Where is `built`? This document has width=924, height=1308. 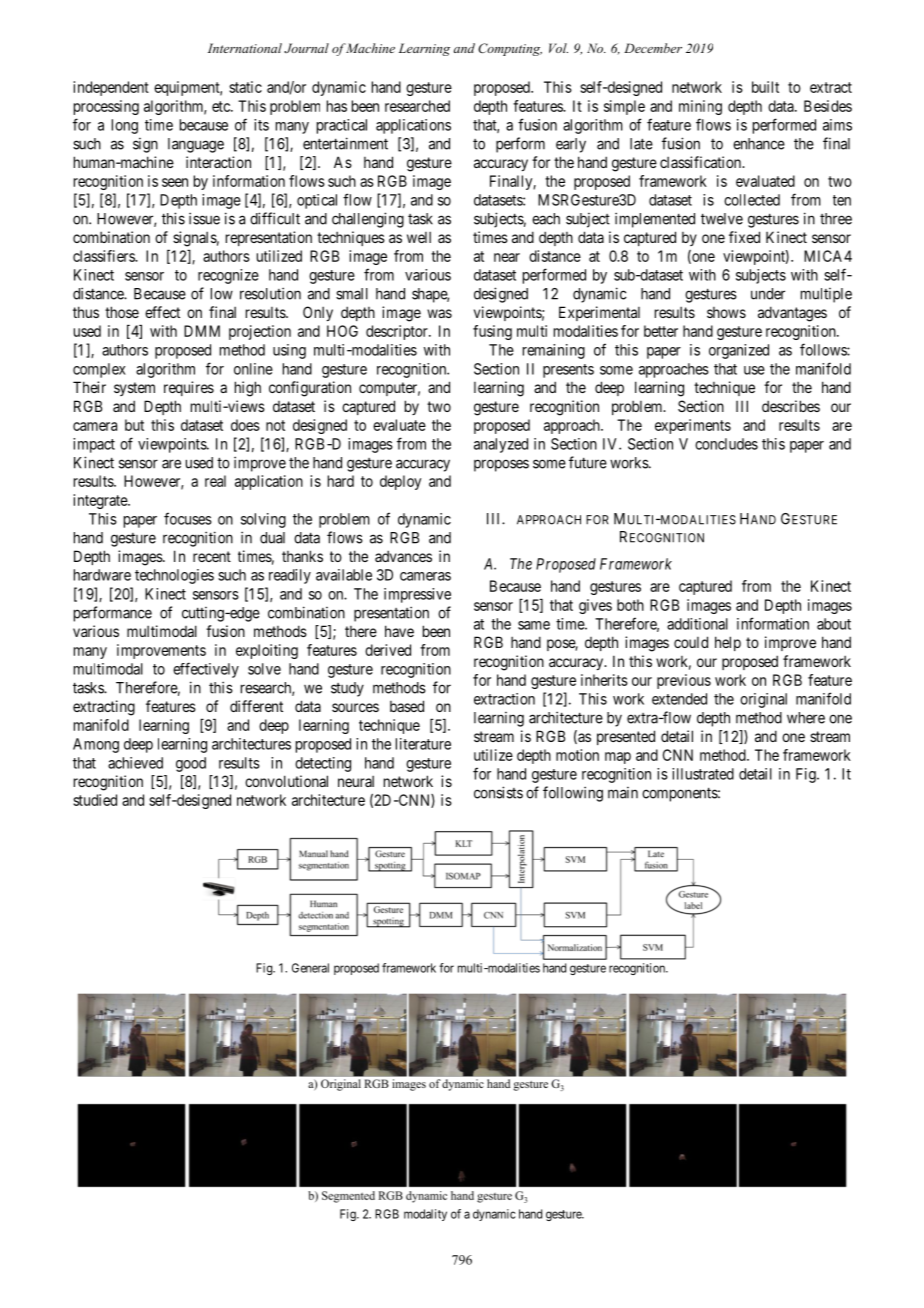
built is located at coordinates (765, 87).
